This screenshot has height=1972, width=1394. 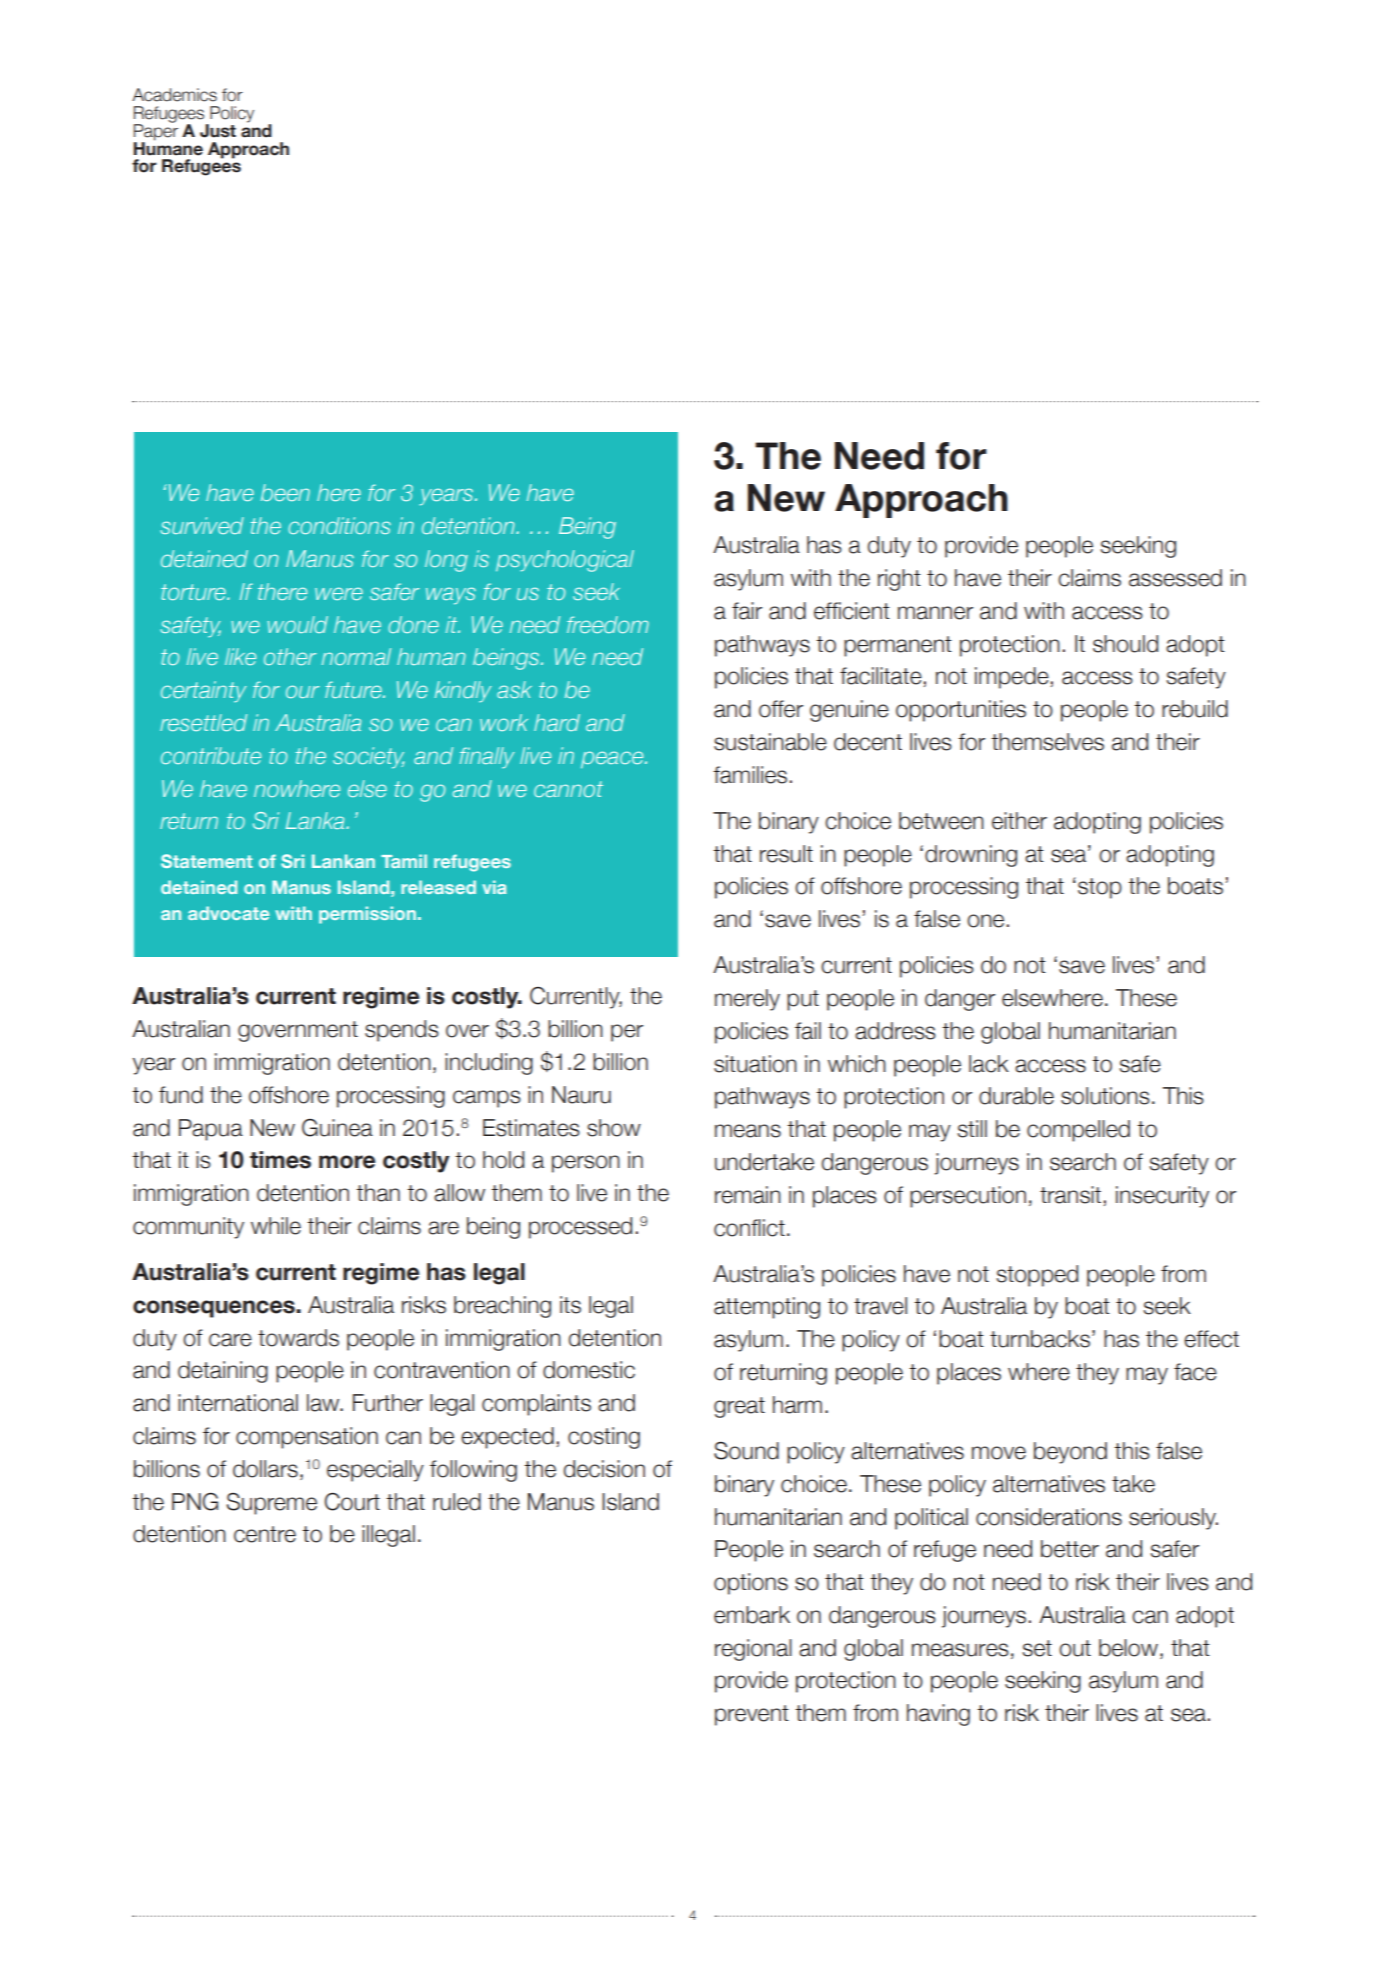 I want to click on Just, so click(x=218, y=131).
